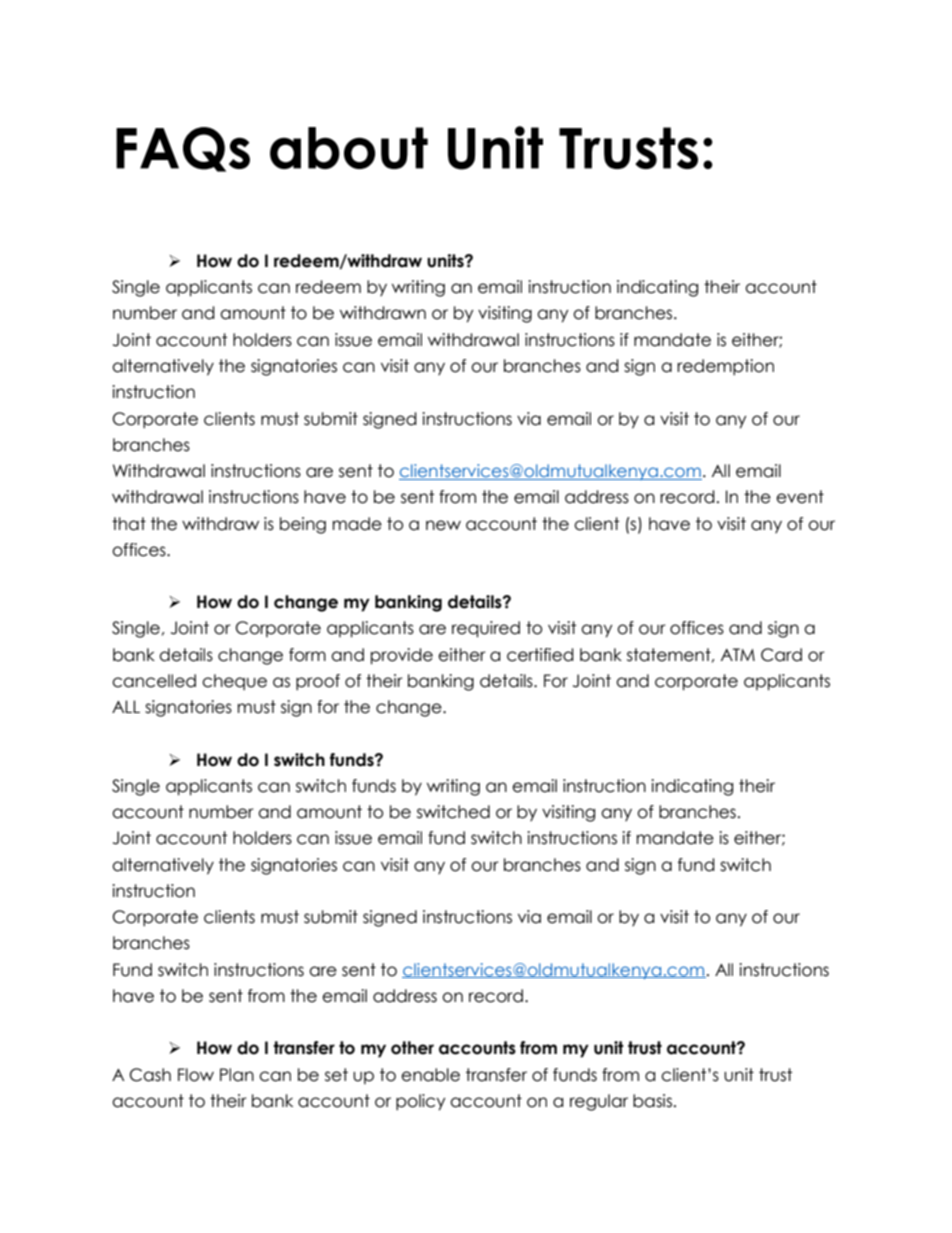 The image size is (952, 1233). I want to click on new, so click(443, 525).
